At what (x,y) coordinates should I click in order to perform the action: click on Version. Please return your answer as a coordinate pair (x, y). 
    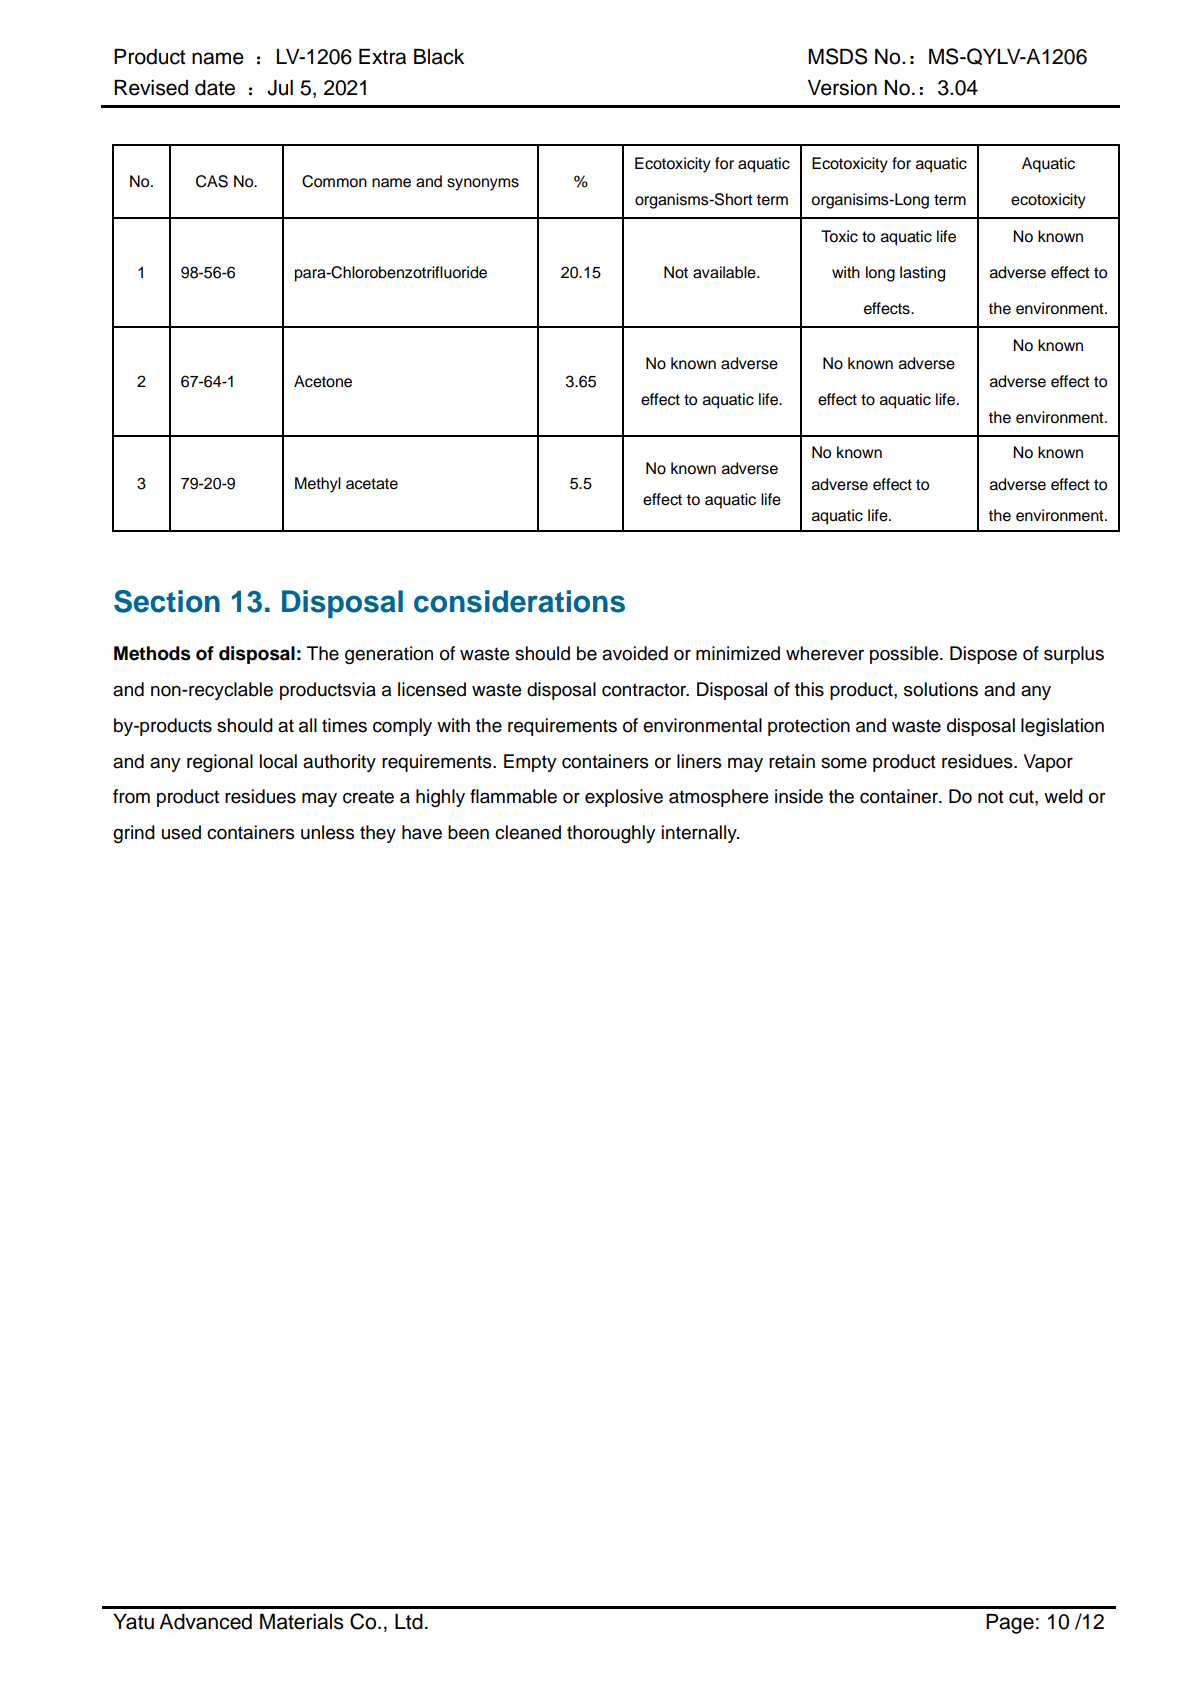
    Looking at the image, I should click on (842, 88).
